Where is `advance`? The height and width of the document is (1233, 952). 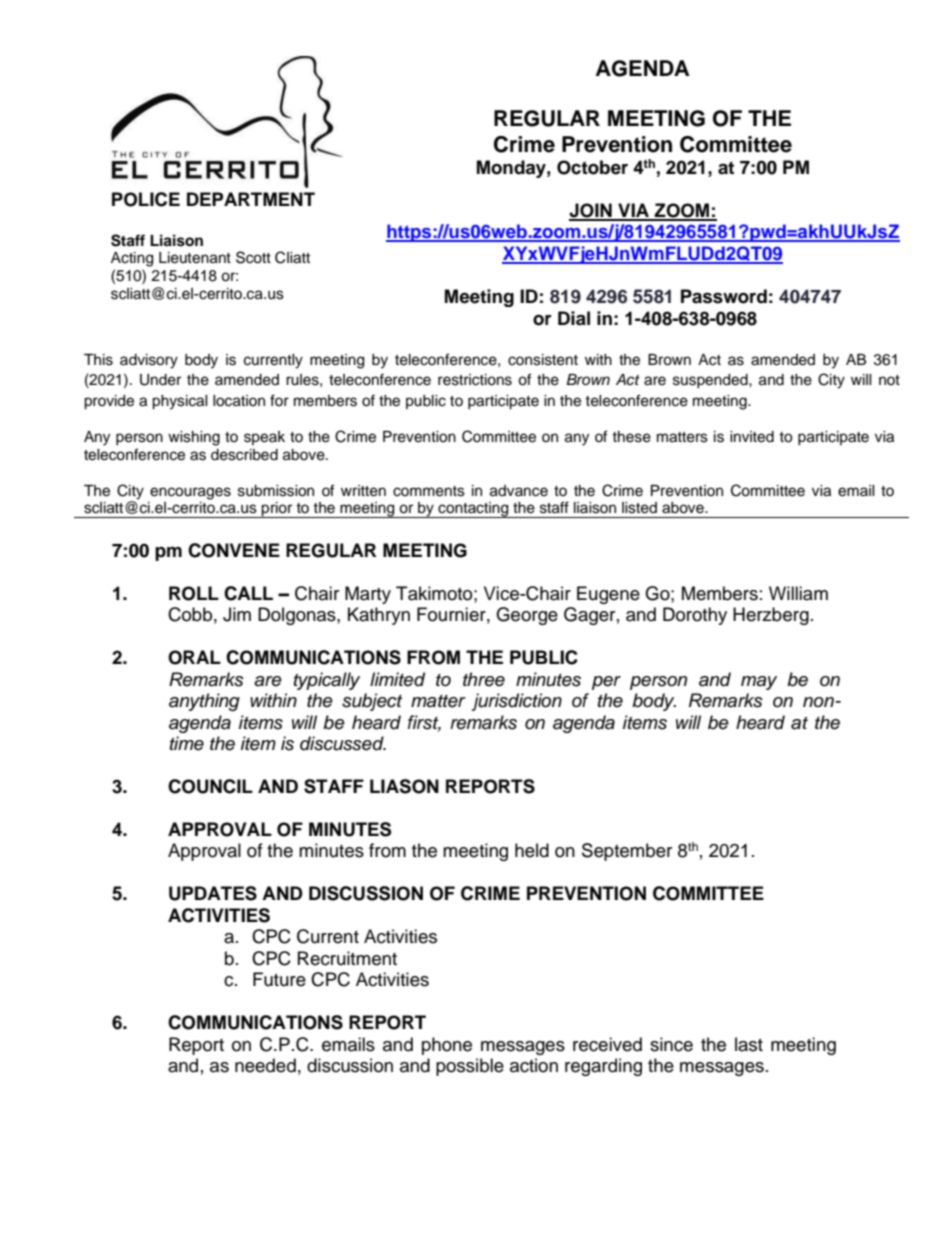
advance is located at coordinates (519, 491).
